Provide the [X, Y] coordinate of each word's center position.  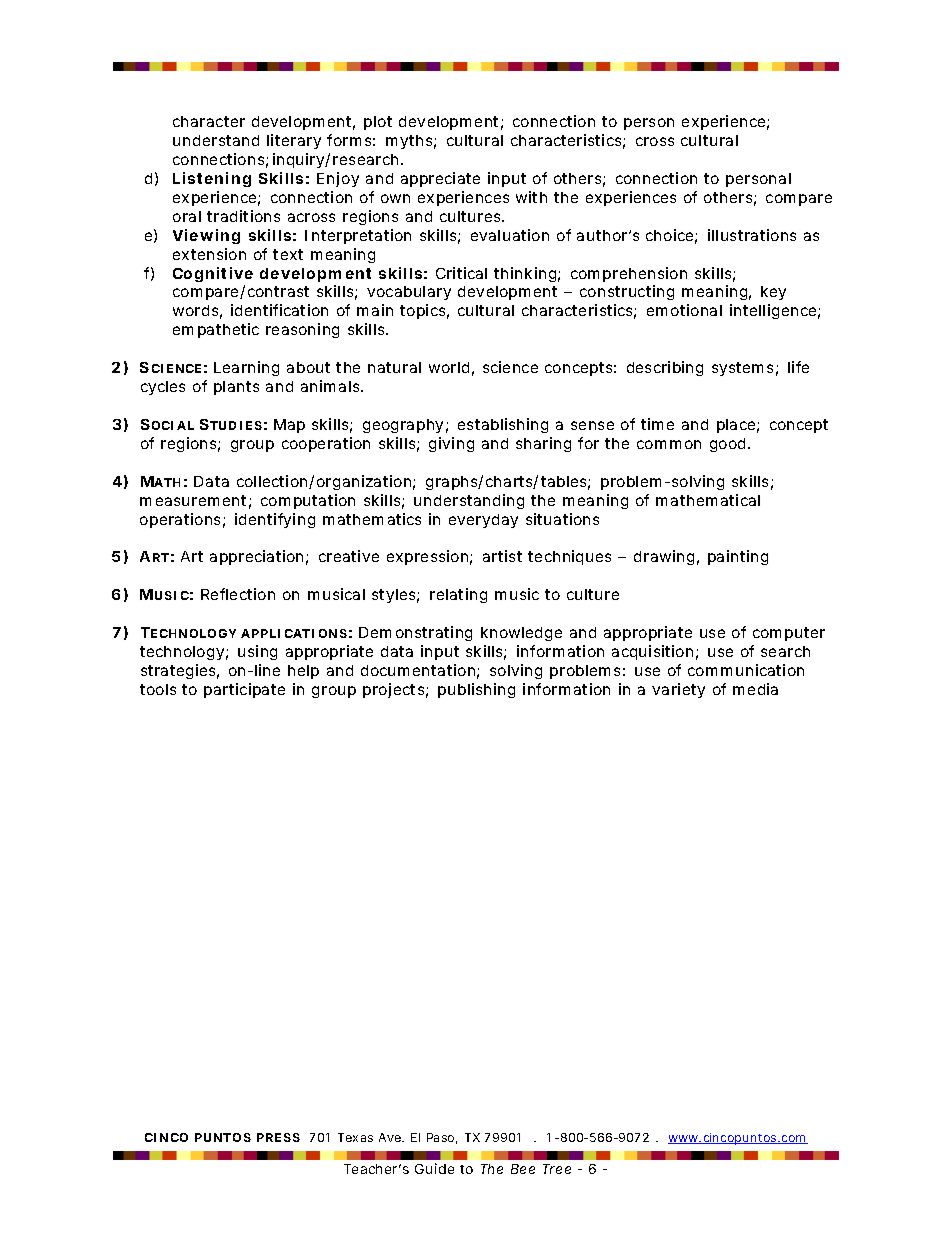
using [257, 652]
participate [244, 690]
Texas [355, 1137]
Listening [212, 179]
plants [236, 388]
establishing [503, 425]
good [729, 445]
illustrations [752, 235]
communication [746, 670]
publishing [476, 690]
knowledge [521, 634]
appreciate [440, 179]
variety [678, 690]
